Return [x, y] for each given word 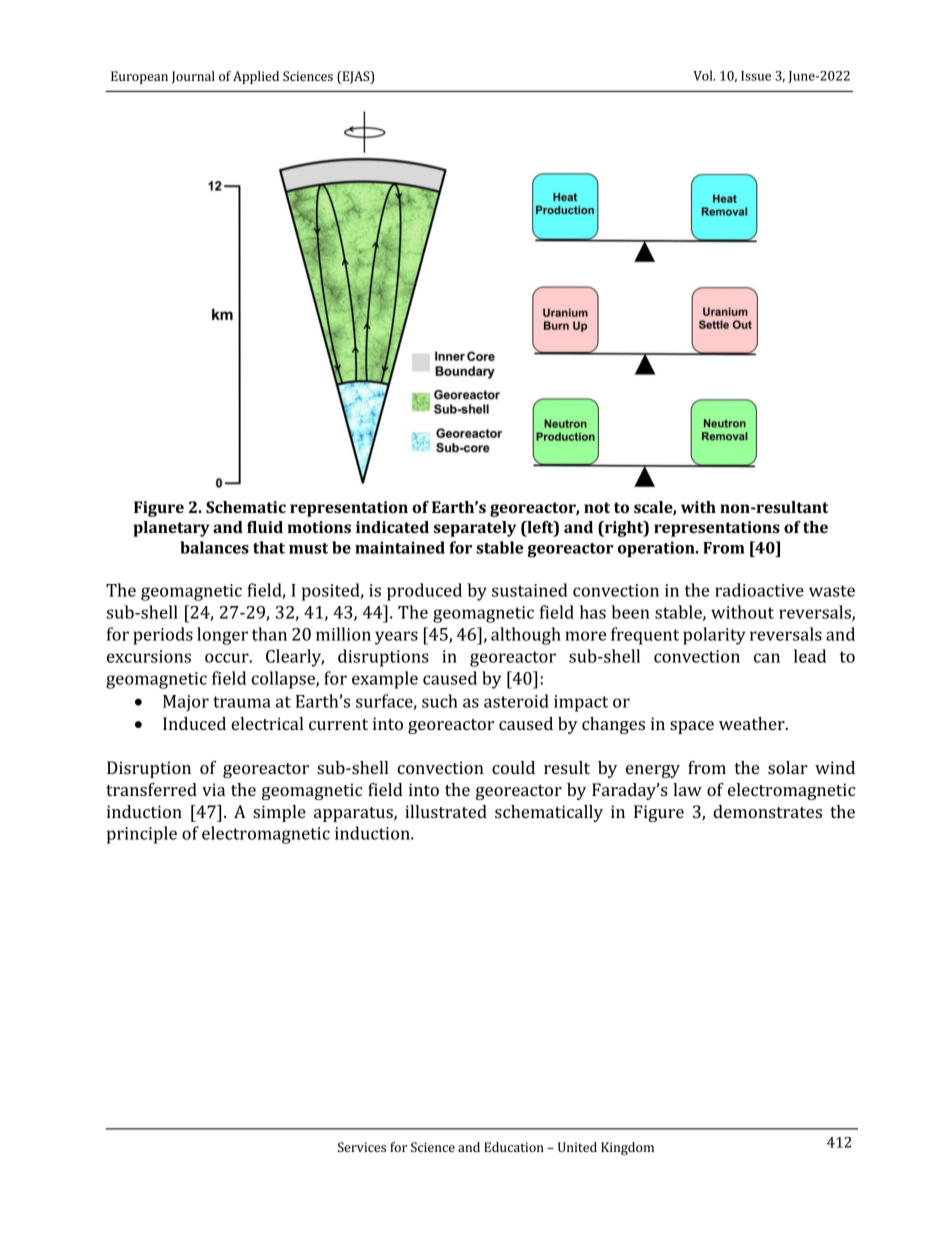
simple [279, 813]
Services [362, 1147]
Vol [704, 75]
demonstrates [767, 811]
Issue [756, 76]
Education [514, 1147]
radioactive [759, 590]
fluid [265, 527]
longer [222, 636]
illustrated [446, 811]
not [597, 507]
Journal [193, 77]
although [526, 636]
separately [475, 529]
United [577, 1147]
